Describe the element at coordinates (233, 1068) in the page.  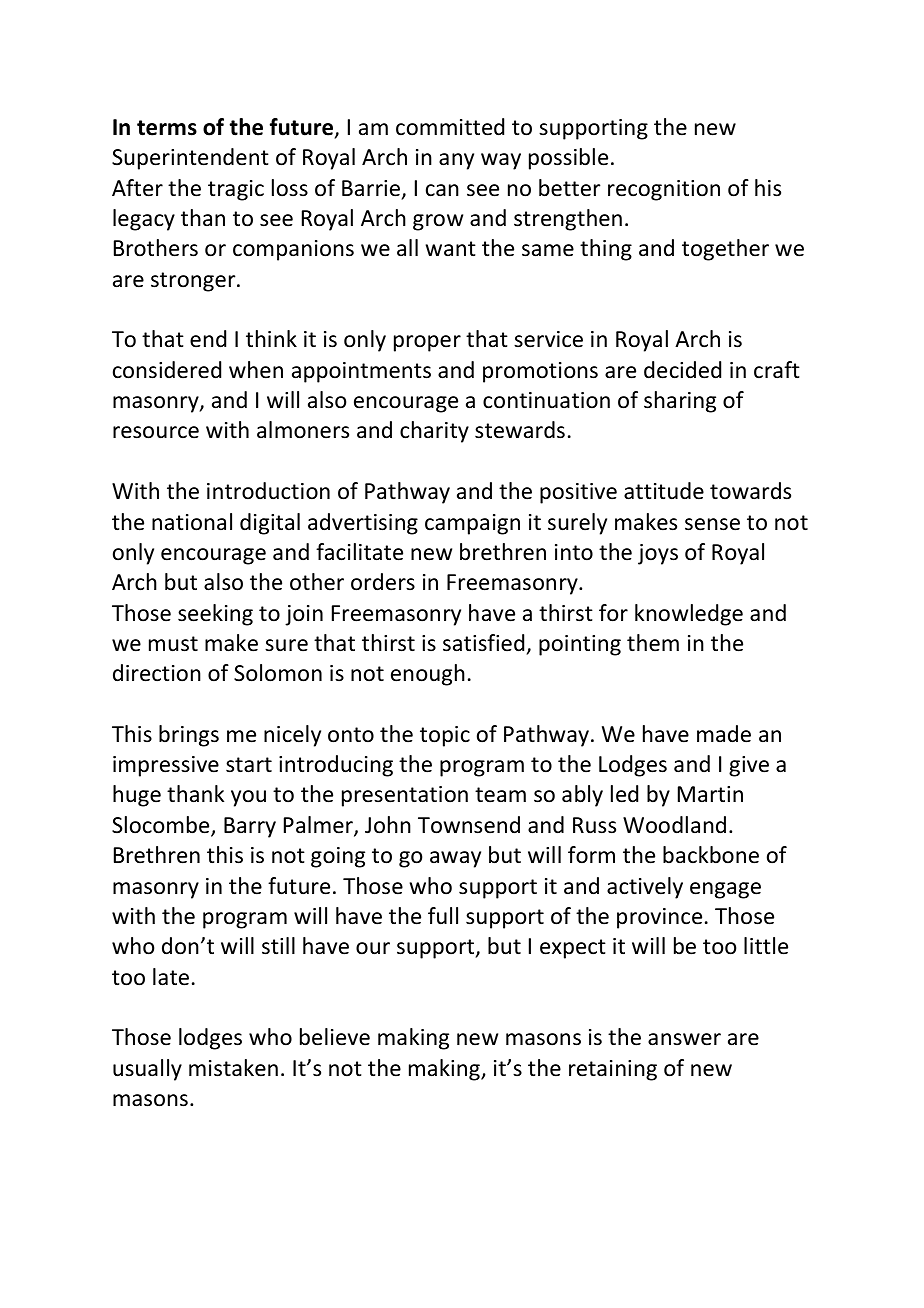
I see `mistaken` at that location.
